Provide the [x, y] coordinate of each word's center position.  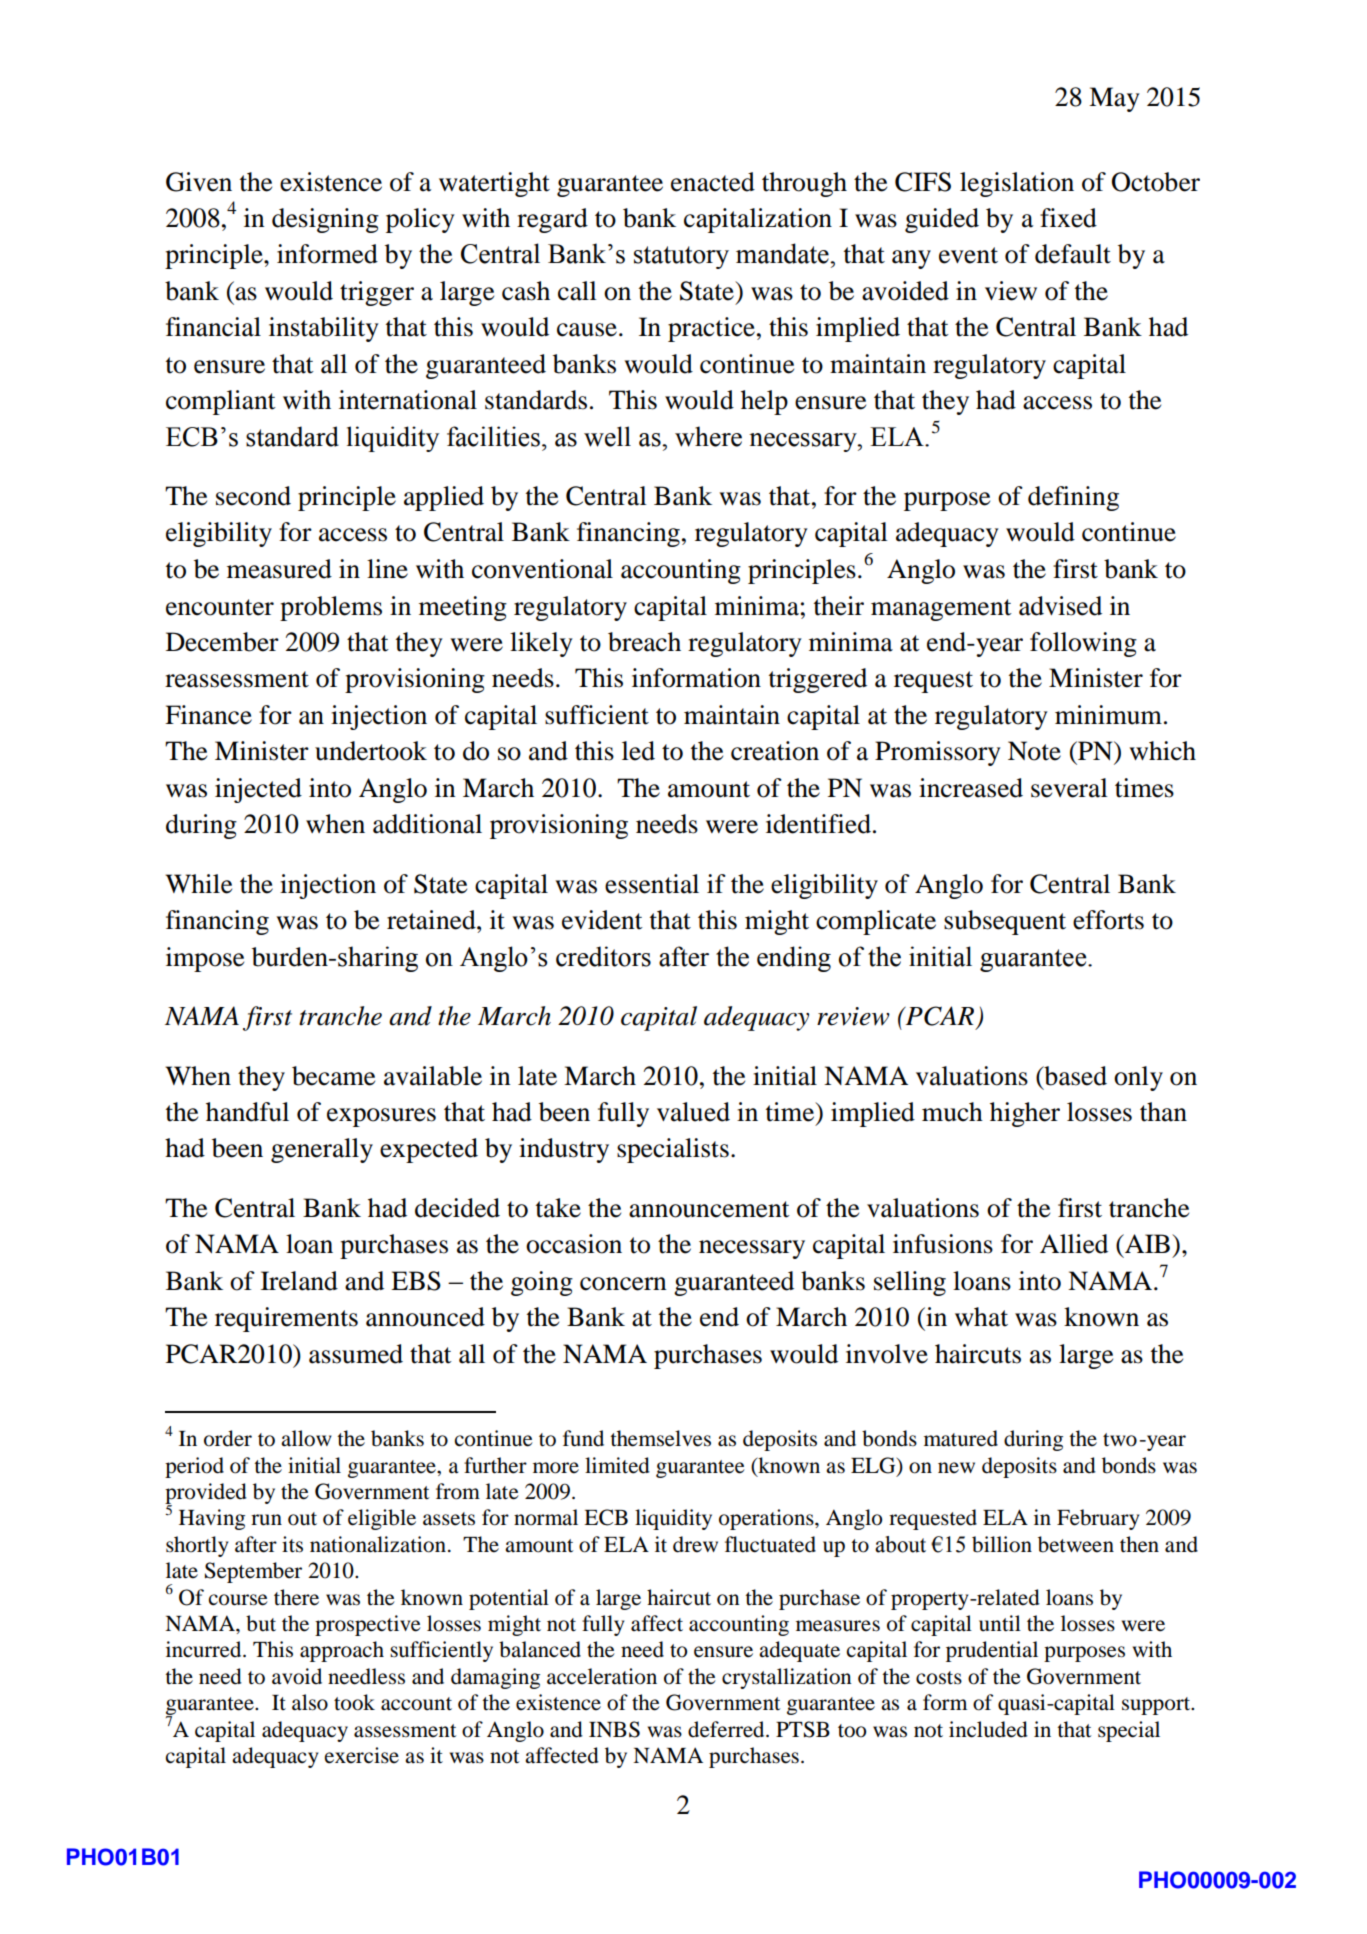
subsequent [1005, 922]
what [981, 1317]
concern [623, 1284]
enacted [713, 182]
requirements [286, 1319]
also [310, 1702]
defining [1073, 498]
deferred [727, 1729]
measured [279, 569]
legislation [1017, 184]
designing [325, 220]
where [708, 436]
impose [205, 959]
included [988, 1729]
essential [652, 884]
